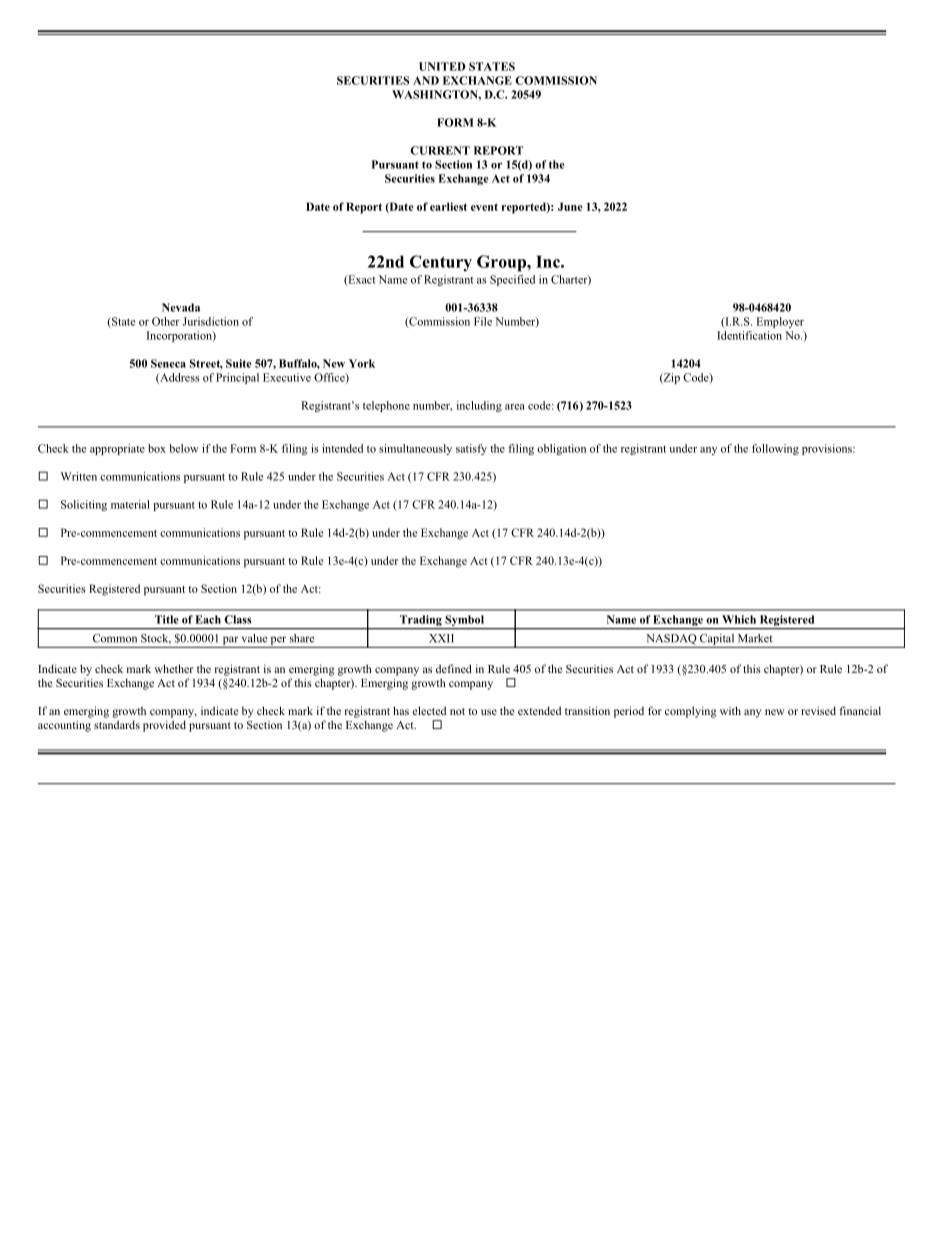  Describe the element at coordinates (166, 321) in the document. I see `Other` at that location.
